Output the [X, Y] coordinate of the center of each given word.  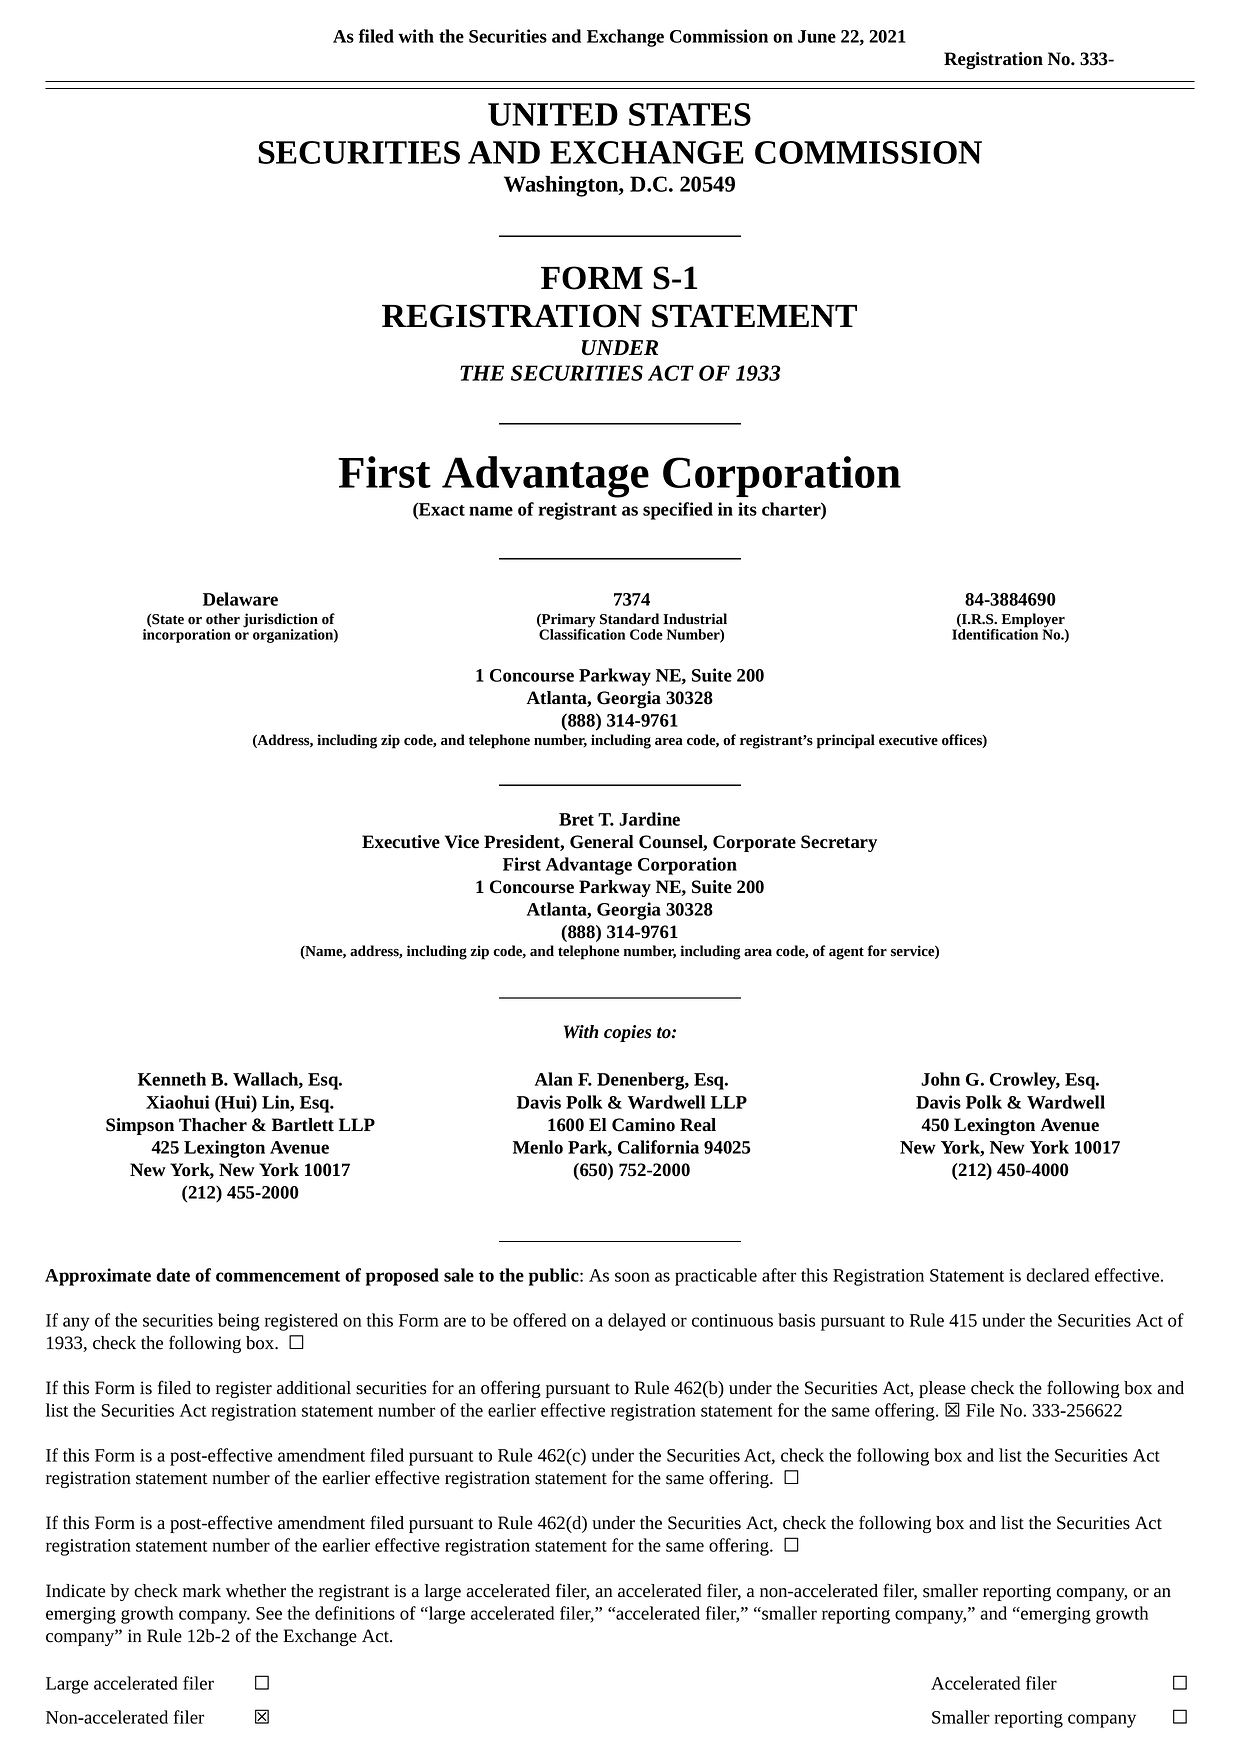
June [817, 36]
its [747, 509]
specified [678, 511]
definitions [355, 1613]
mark [202, 1591]
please [942, 1389]
